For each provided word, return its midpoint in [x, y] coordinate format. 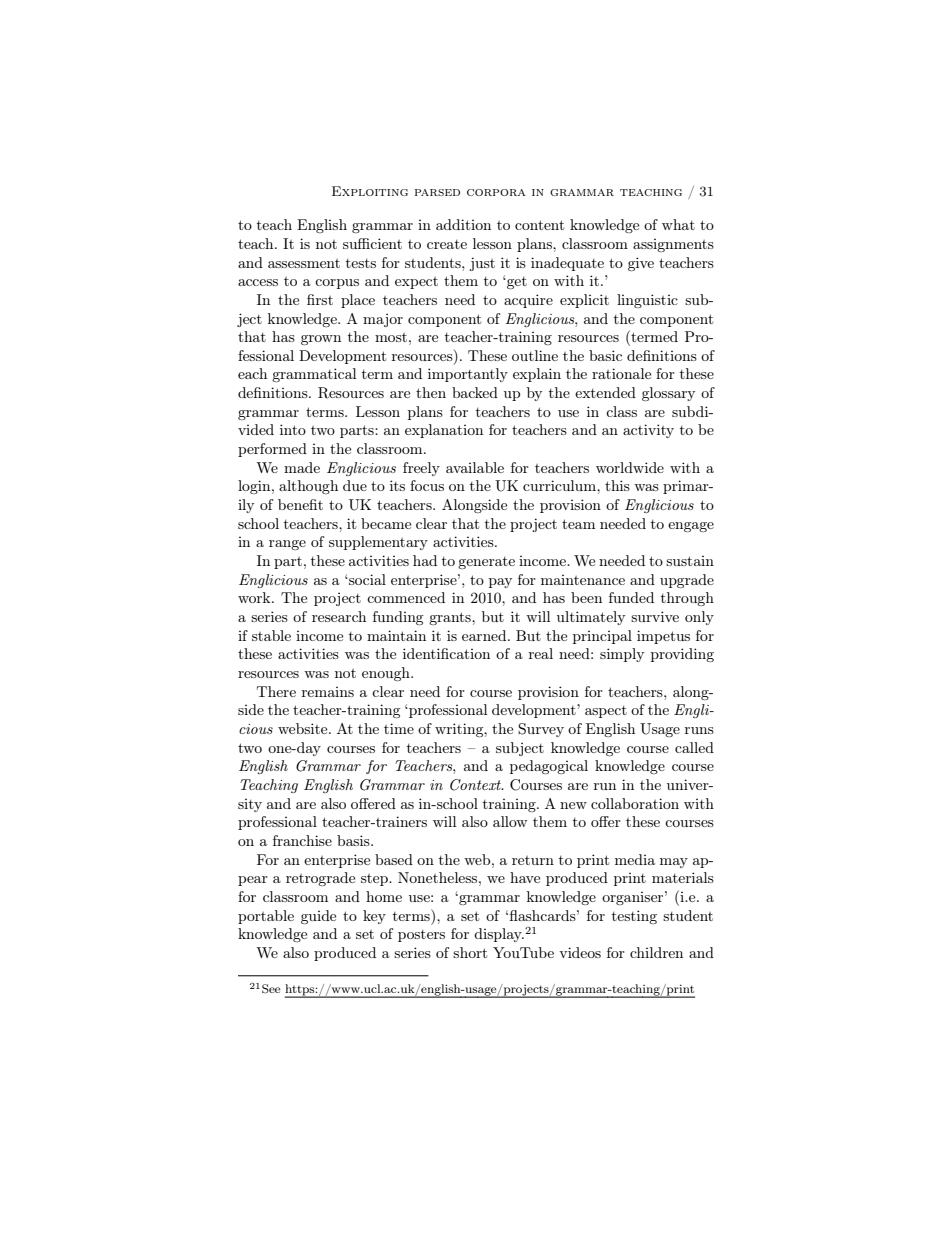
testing [634, 917]
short [470, 952]
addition [463, 224]
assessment [304, 263]
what [678, 224]
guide [318, 917]
